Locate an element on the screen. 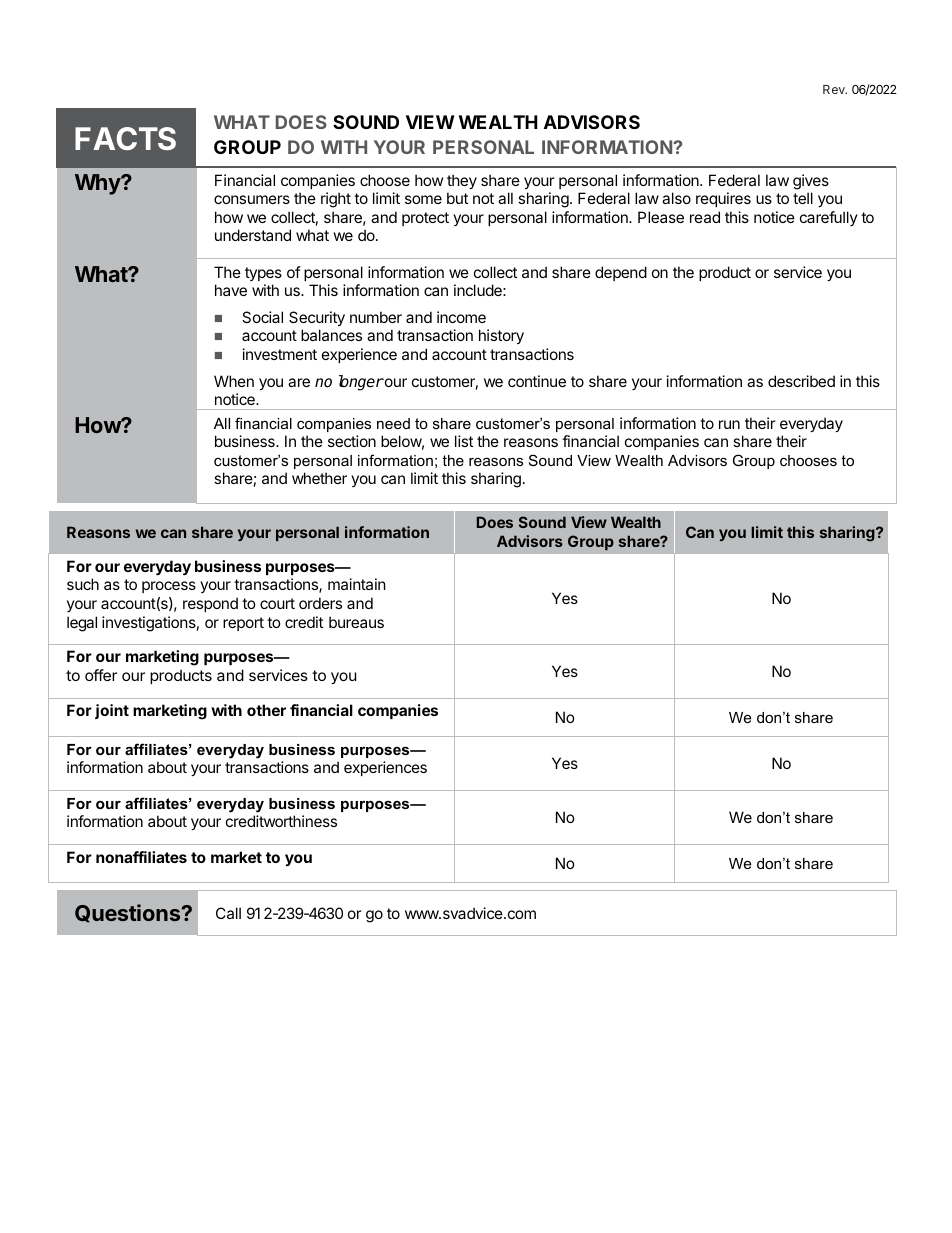 The width and height of the screenshot is (952, 1233). other is located at coordinates (266, 710).
